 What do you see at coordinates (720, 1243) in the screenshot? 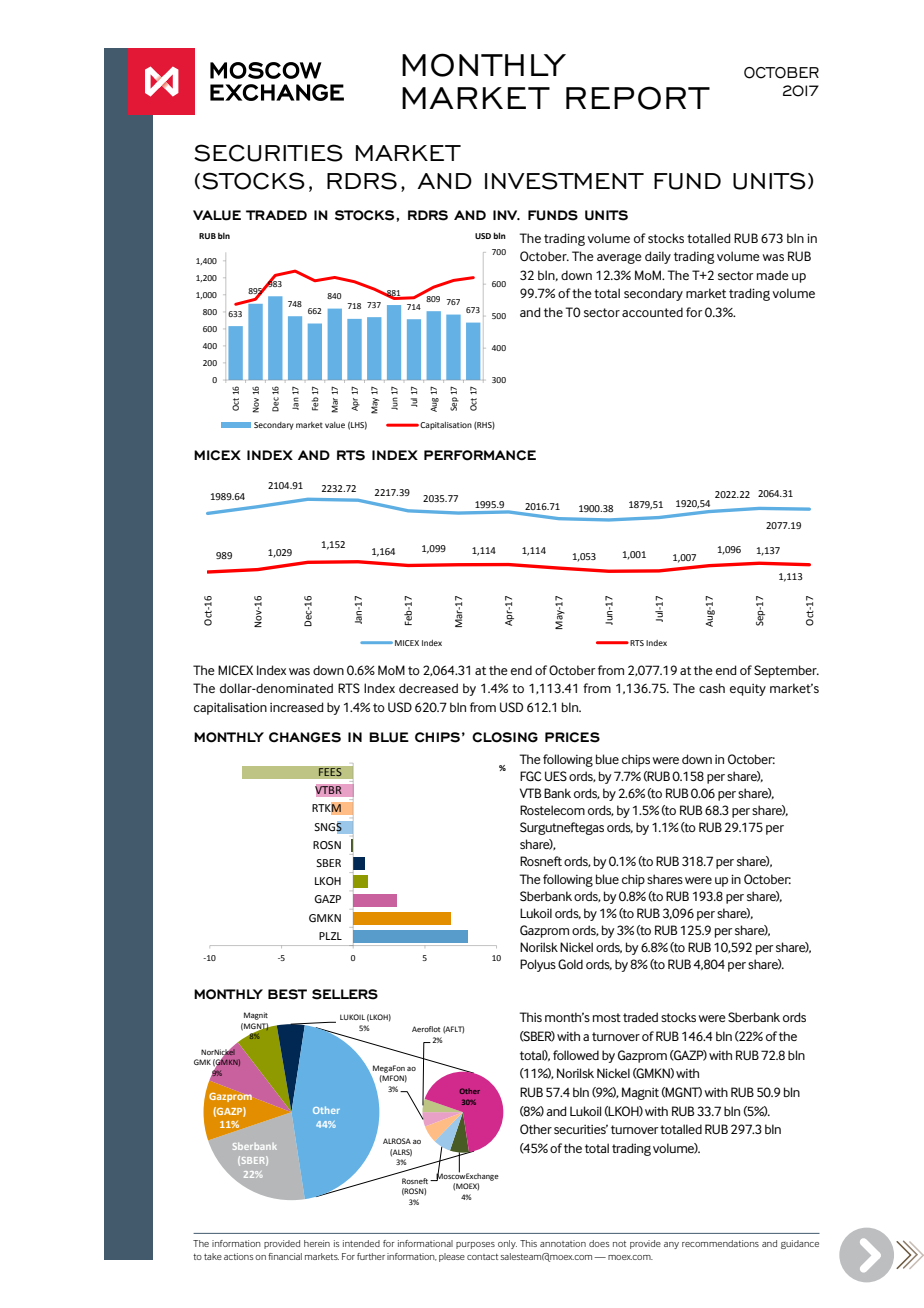
I see `recommendations` at bounding box center [720, 1243].
